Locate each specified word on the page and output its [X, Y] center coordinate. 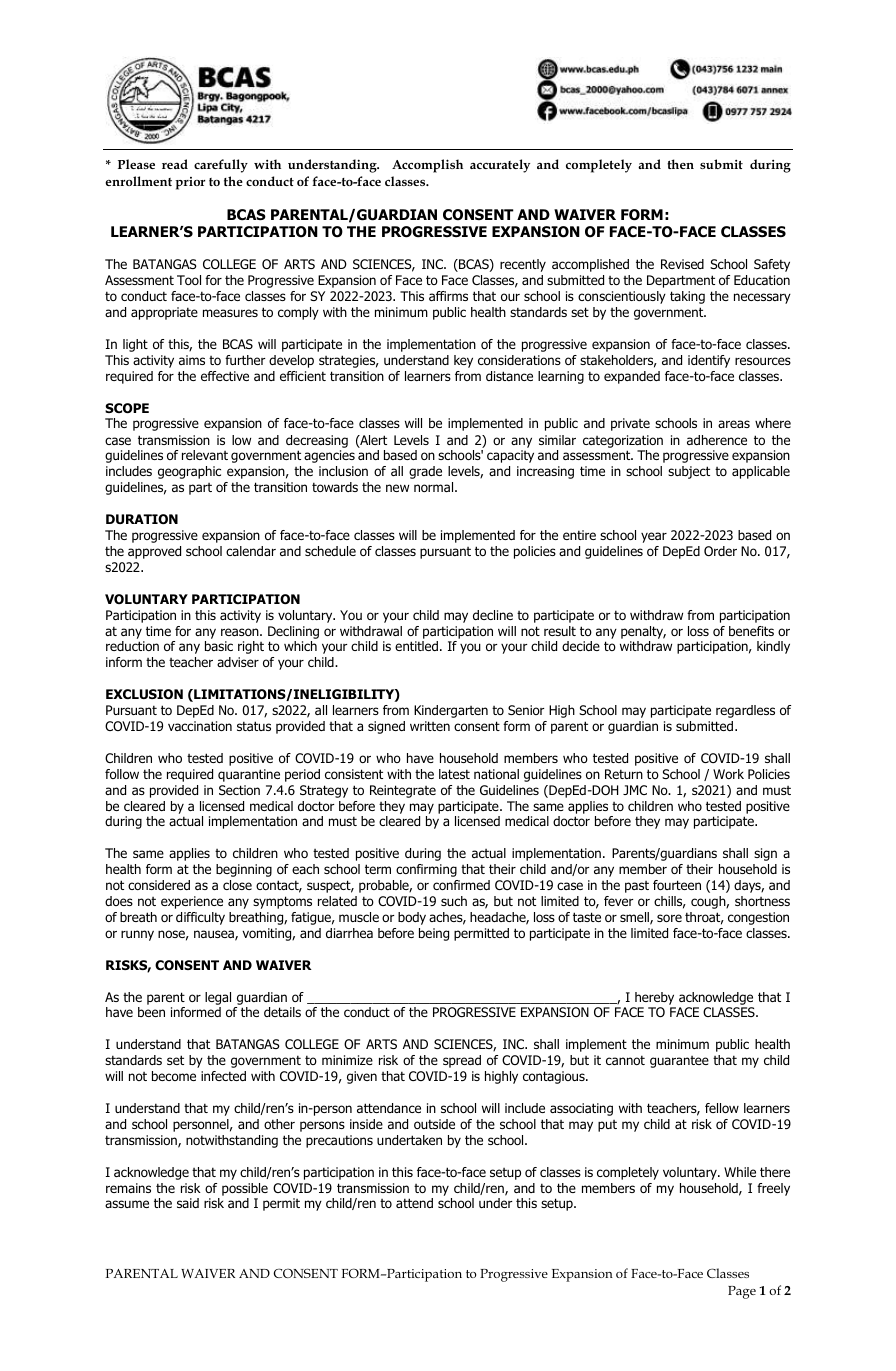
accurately [500, 166]
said [188, 1203]
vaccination [200, 726]
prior [190, 183]
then [680, 164]
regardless [745, 711]
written [430, 726]
